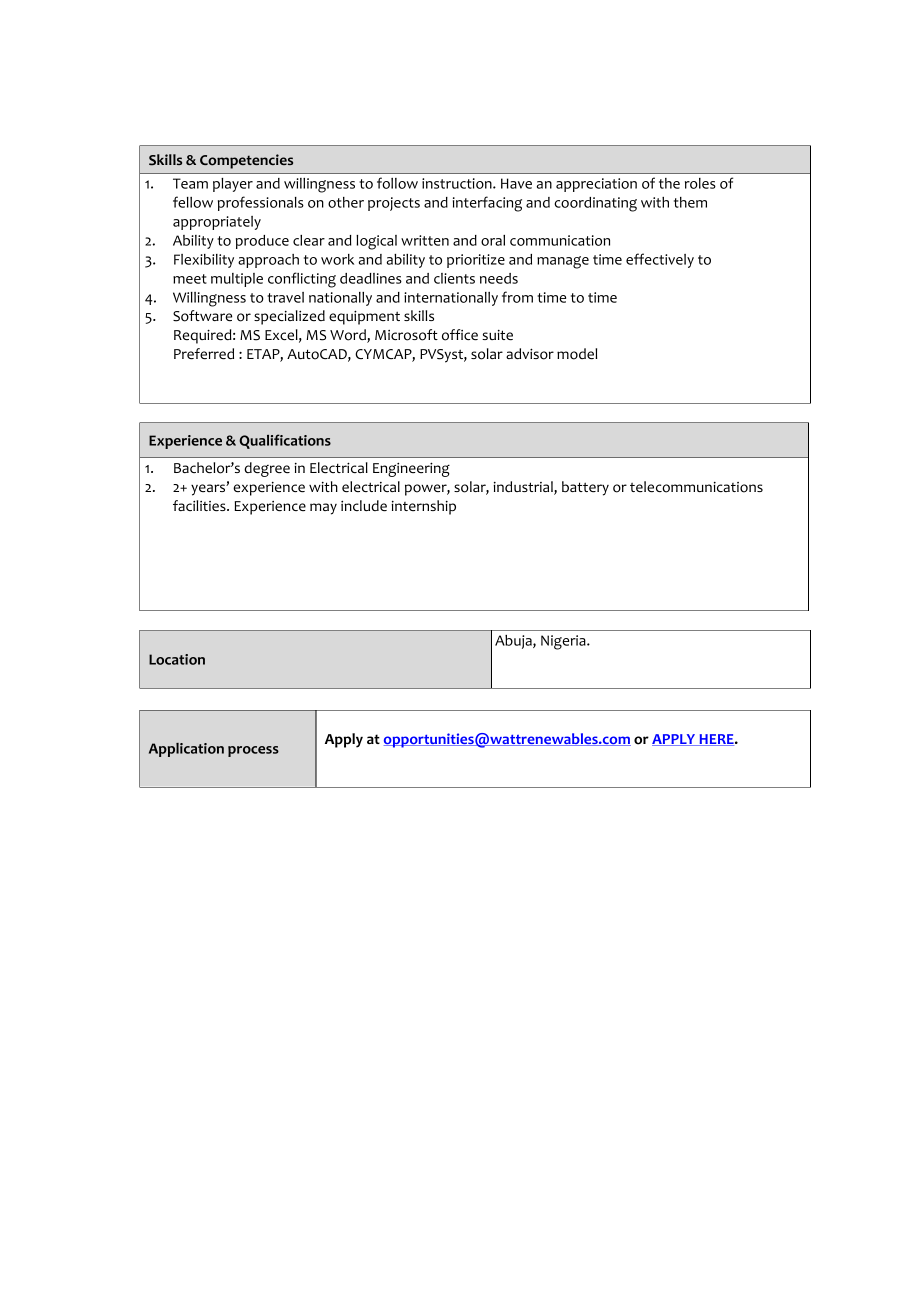  Describe the element at coordinates (253, 751) in the document. I see `process` at that location.
